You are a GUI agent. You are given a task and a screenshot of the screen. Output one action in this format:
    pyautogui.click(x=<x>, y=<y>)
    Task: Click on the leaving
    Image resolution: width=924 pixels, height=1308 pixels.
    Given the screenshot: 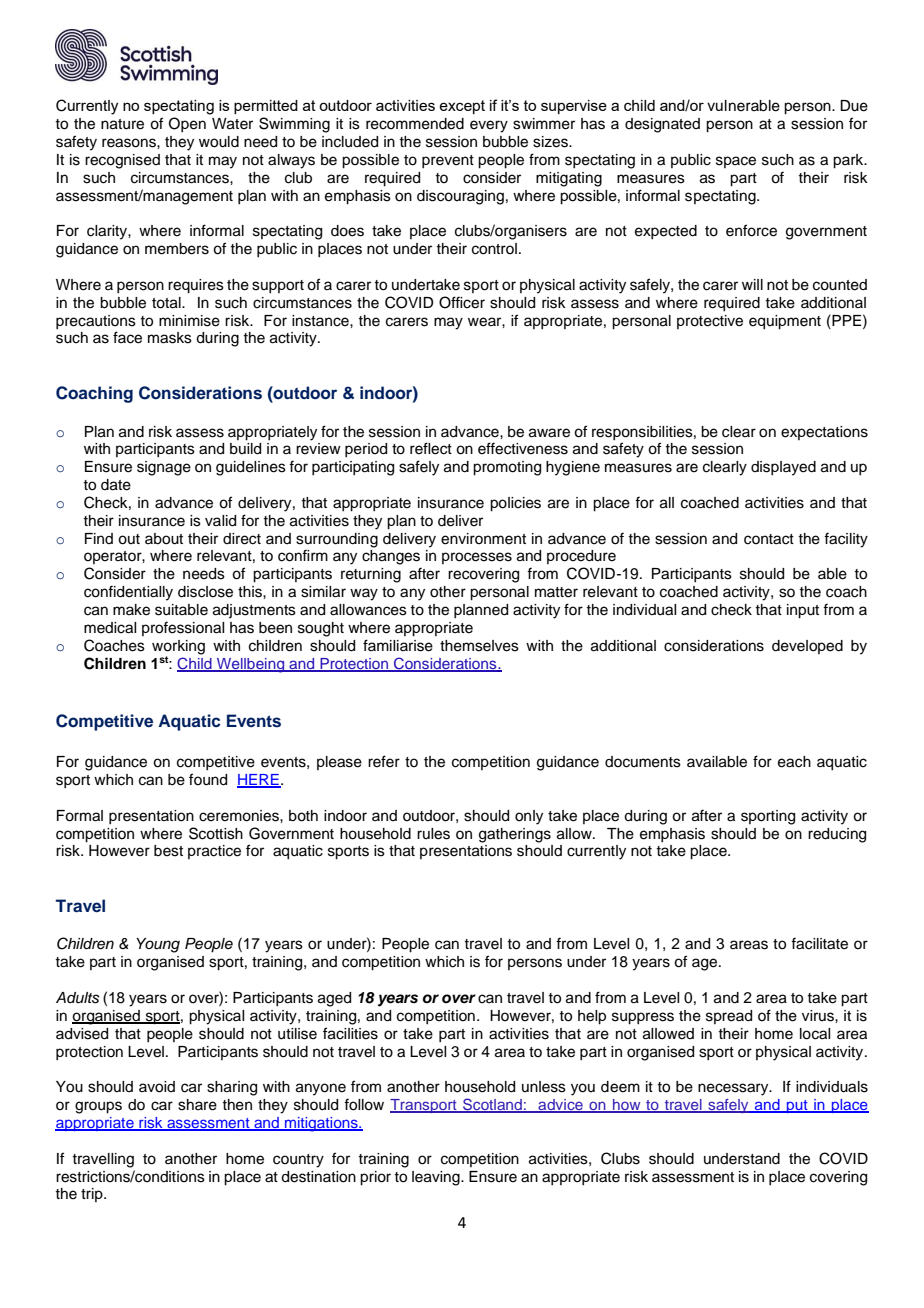 What is the action you would take?
    pyautogui.click(x=437, y=1178)
